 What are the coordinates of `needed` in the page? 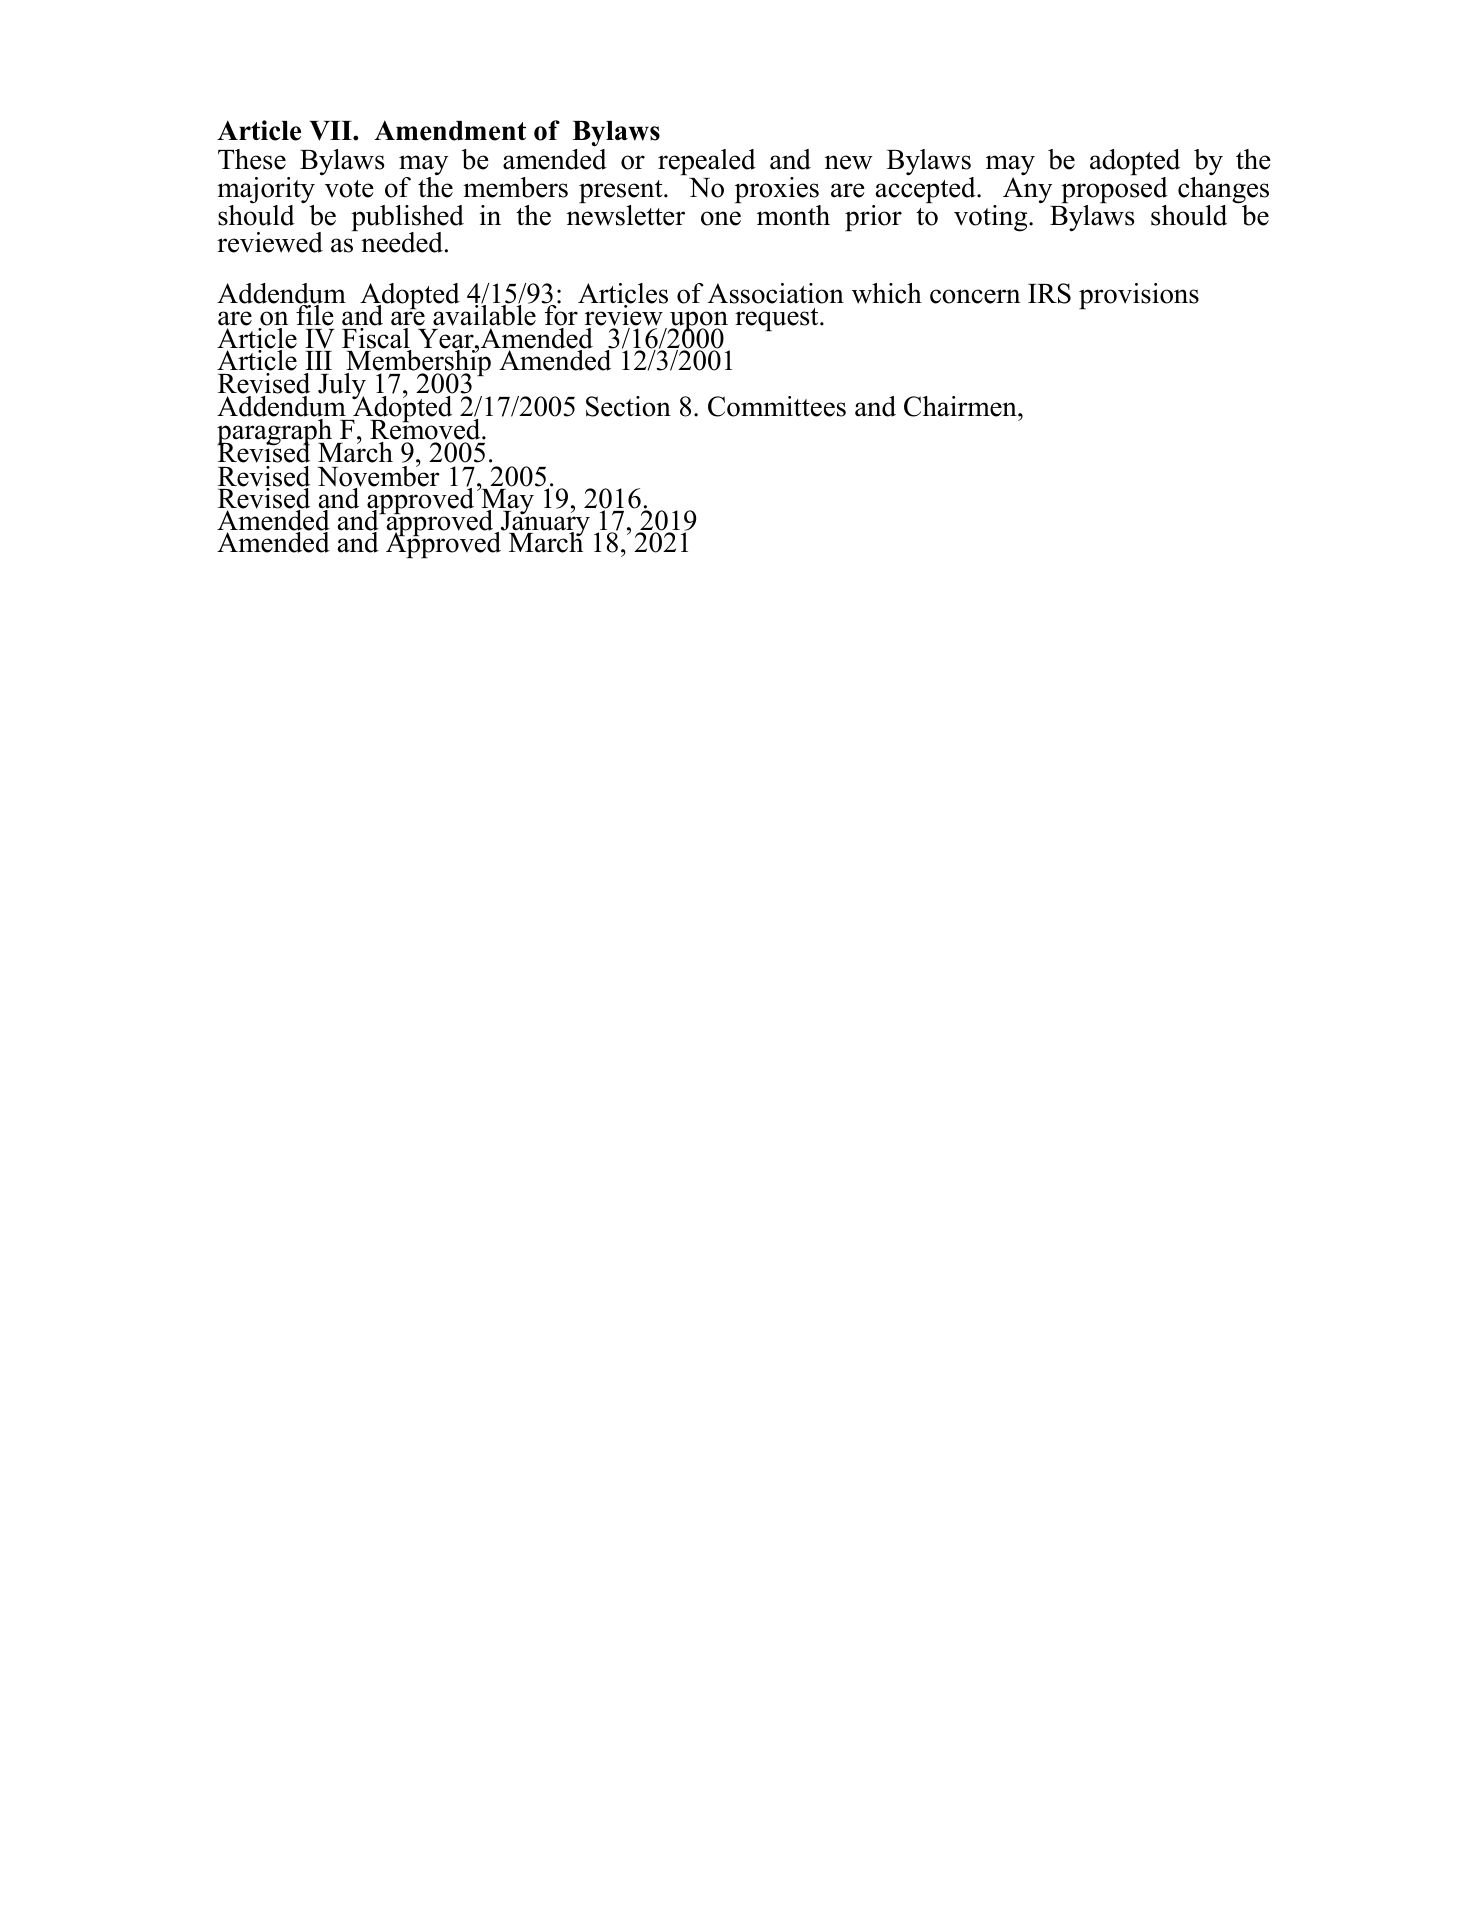 It's located at (402, 242).
